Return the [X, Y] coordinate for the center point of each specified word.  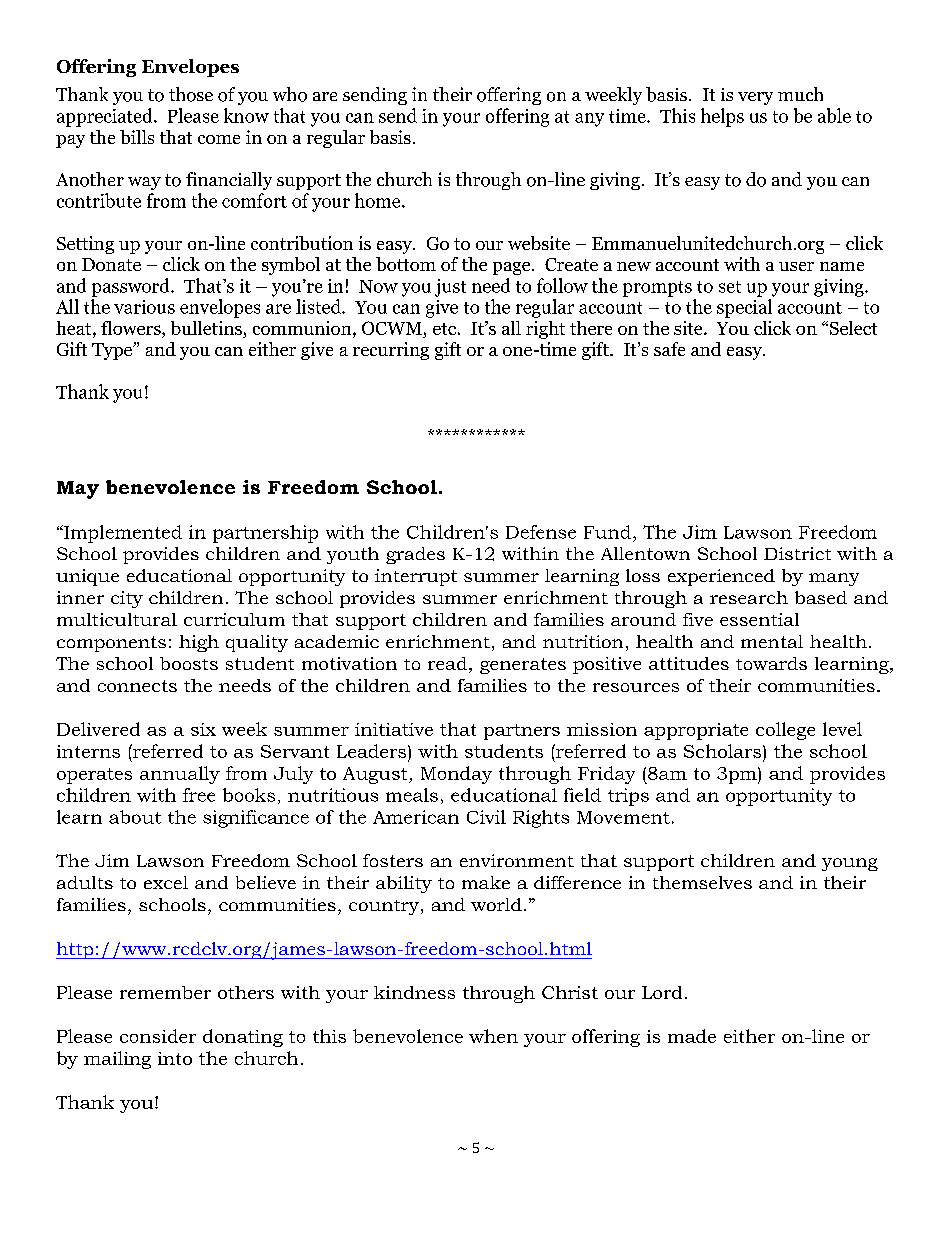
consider [158, 1036]
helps [722, 117]
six [203, 729]
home [379, 200]
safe [669, 349]
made [692, 1036]
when [493, 1036]
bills [137, 137]
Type [113, 351]
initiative [394, 729]
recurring [391, 351]
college [785, 731]
